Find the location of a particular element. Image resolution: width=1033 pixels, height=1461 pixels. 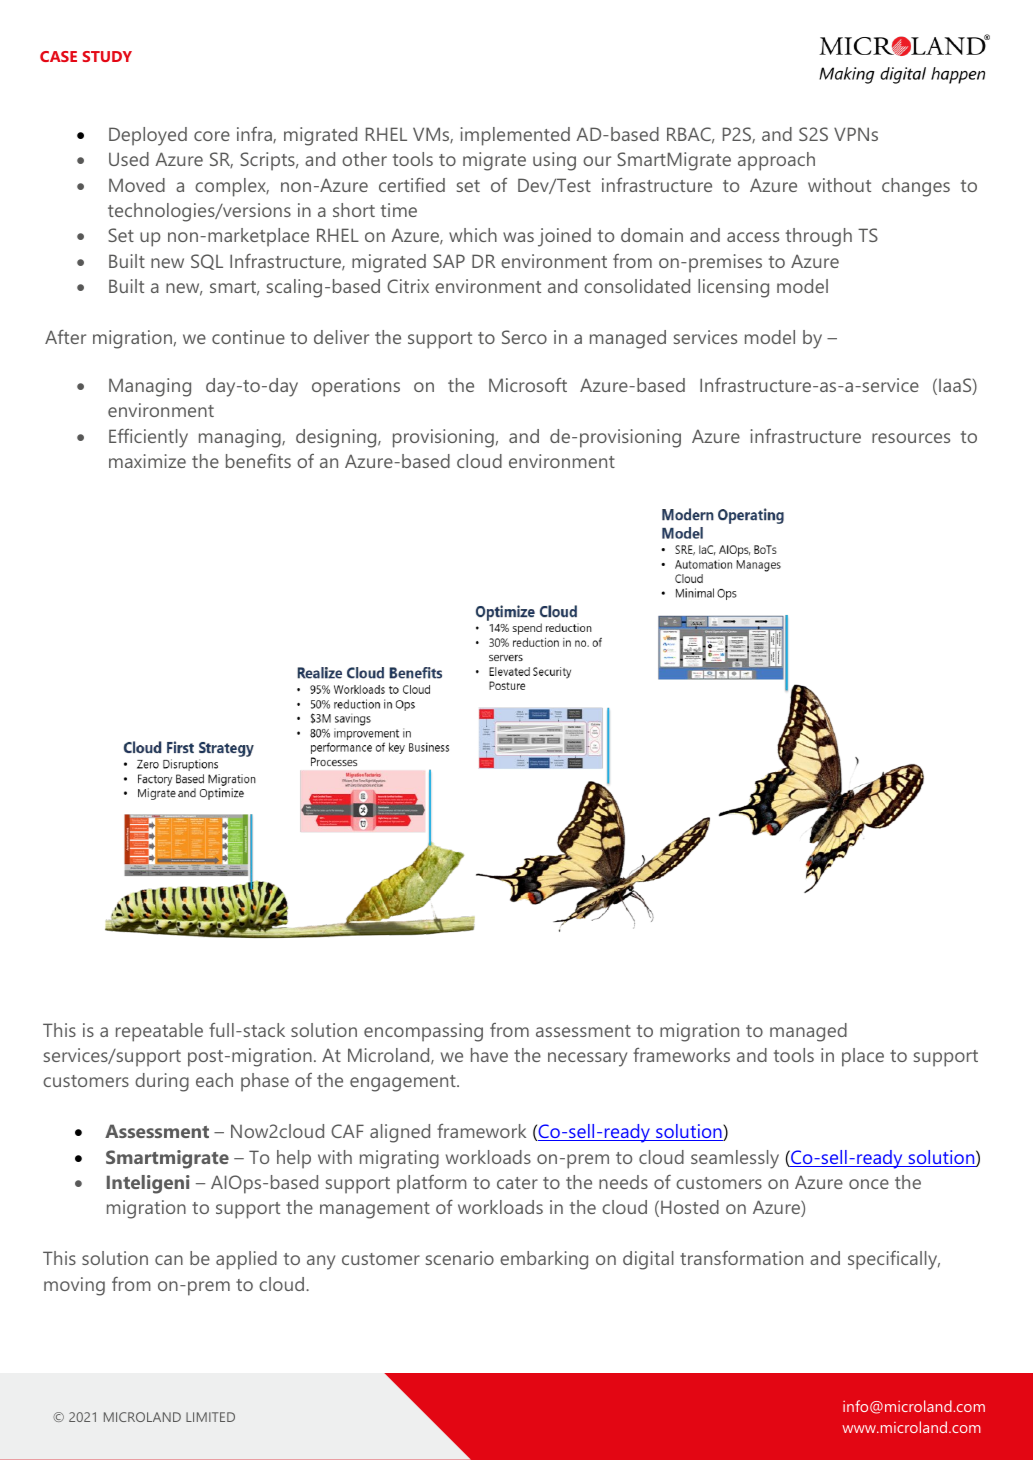

Deployed is located at coordinates (148, 136).
